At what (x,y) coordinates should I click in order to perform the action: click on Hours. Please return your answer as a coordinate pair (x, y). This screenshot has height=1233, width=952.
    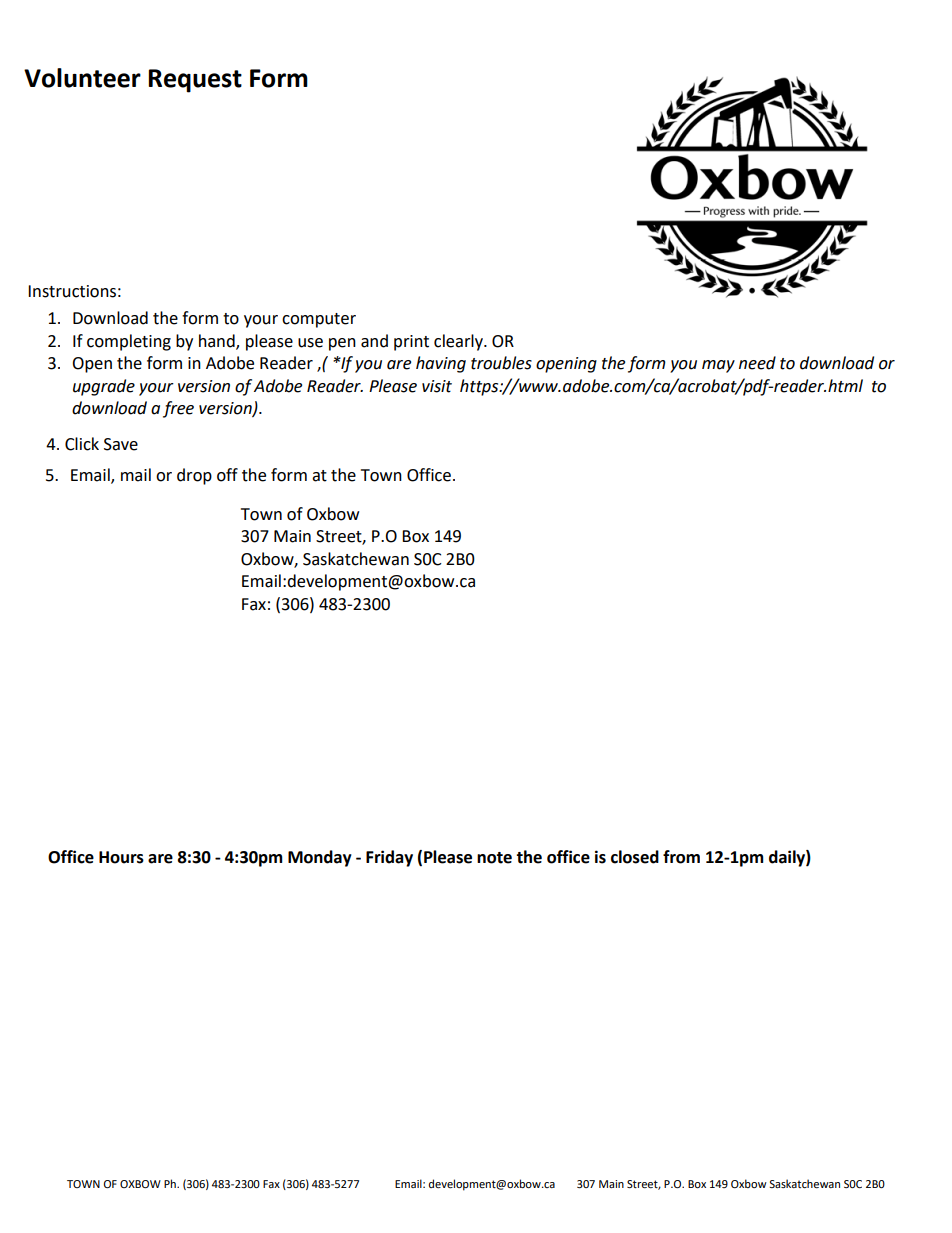
    Looking at the image, I should click on (121, 857).
